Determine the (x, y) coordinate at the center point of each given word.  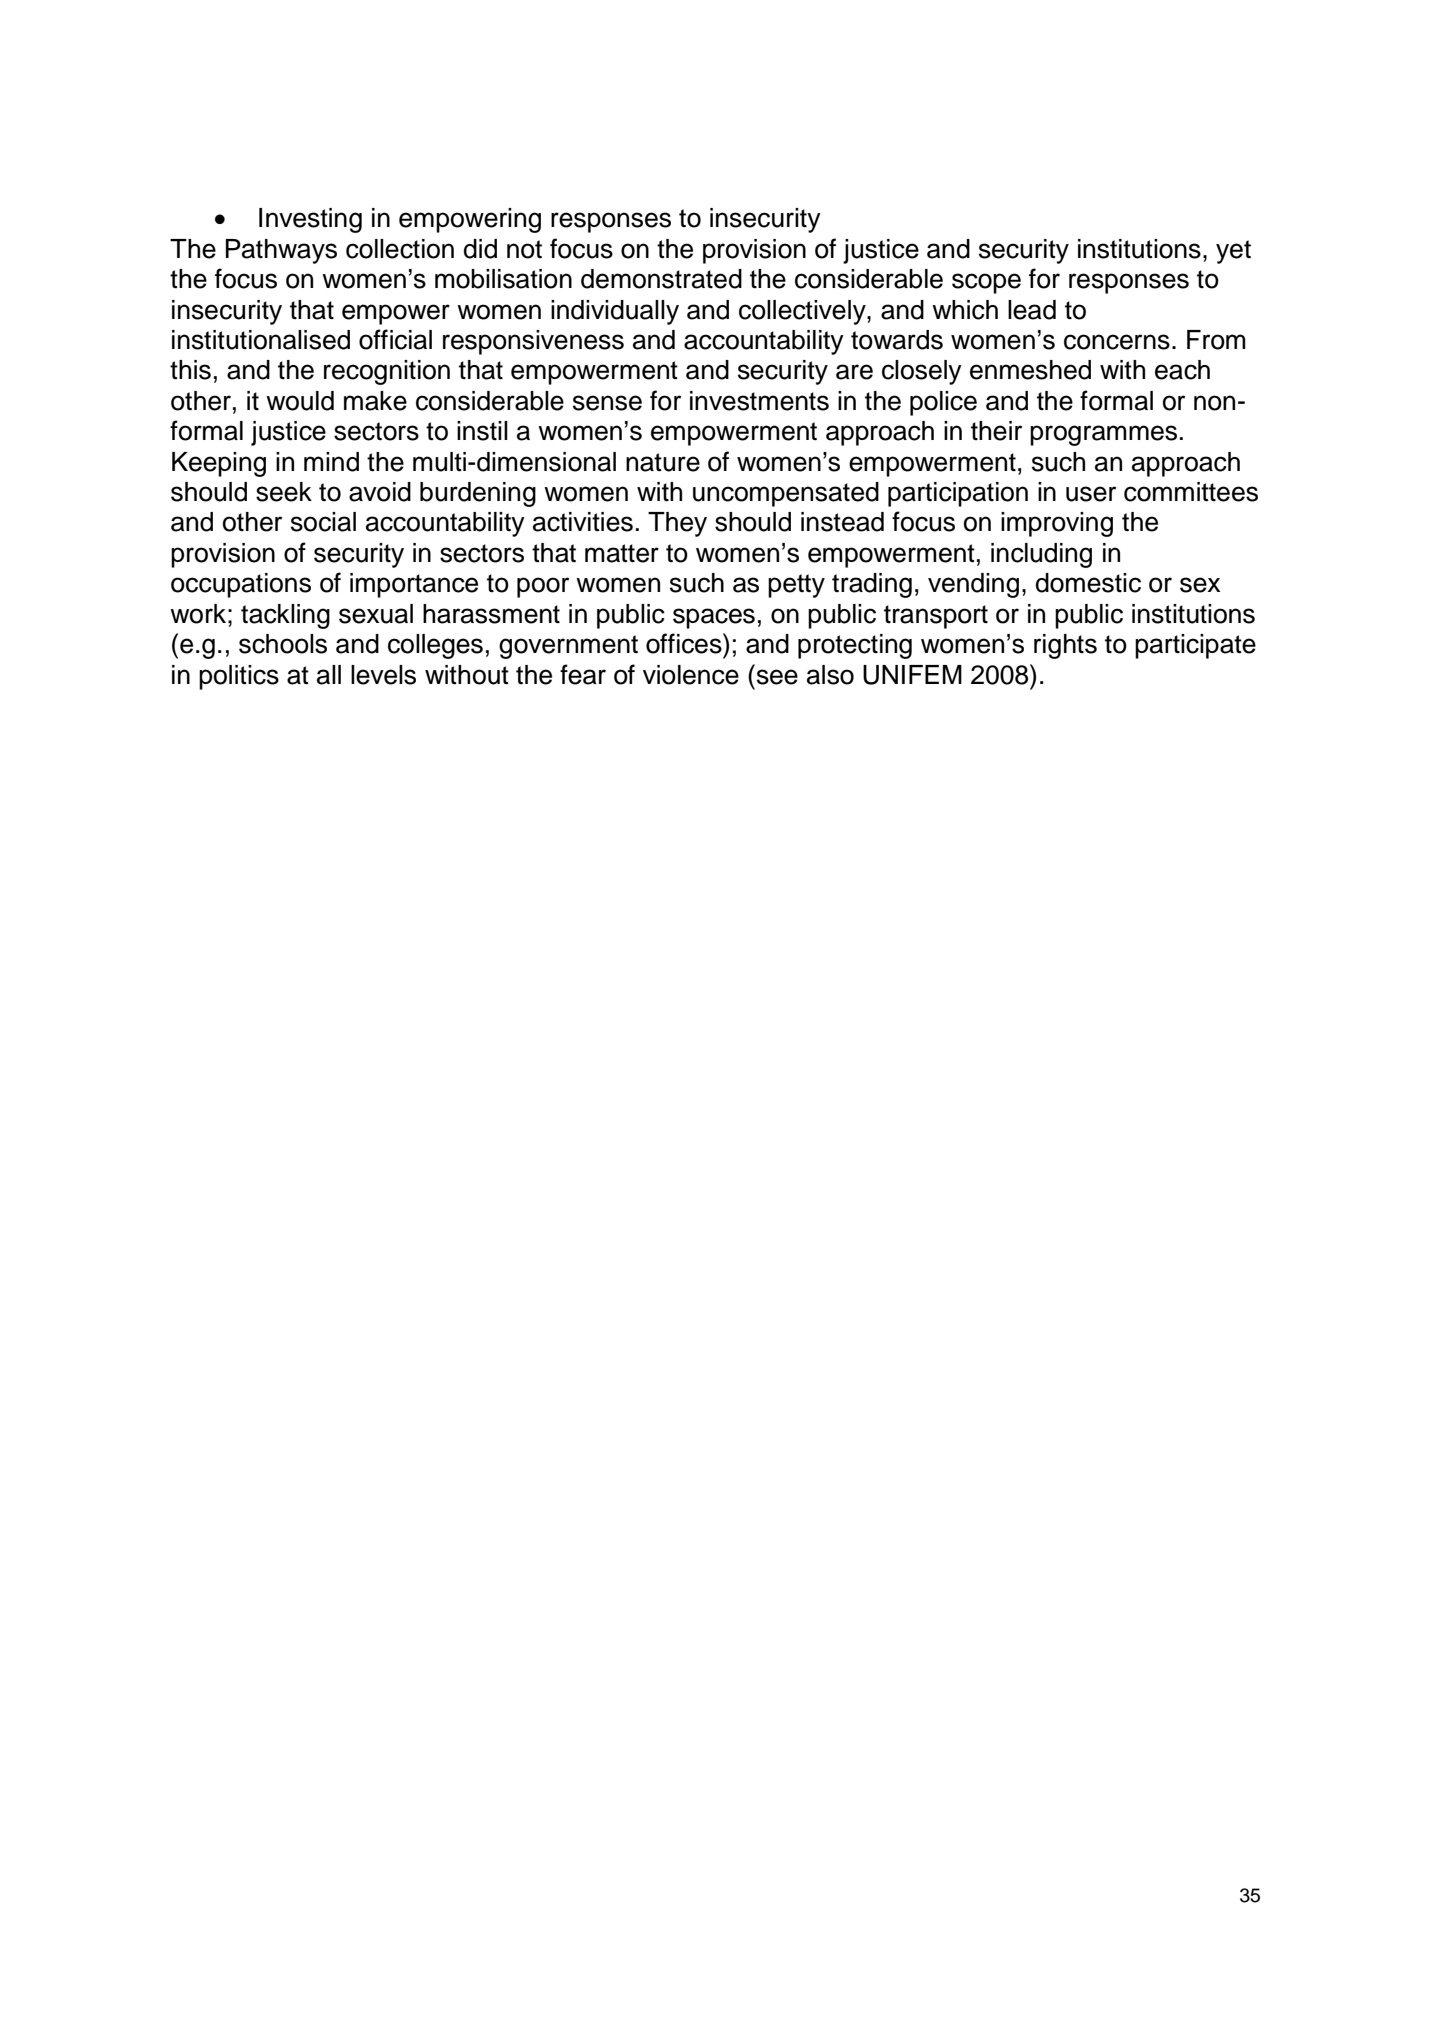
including (1041, 555)
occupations (241, 585)
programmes (1103, 435)
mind (331, 462)
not (524, 249)
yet (1233, 252)
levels (383, 675)
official (395, 339)
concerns (1117, 342)
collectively (803, 312)
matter (622, 553)
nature (663, 462)
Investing (310, 220)
